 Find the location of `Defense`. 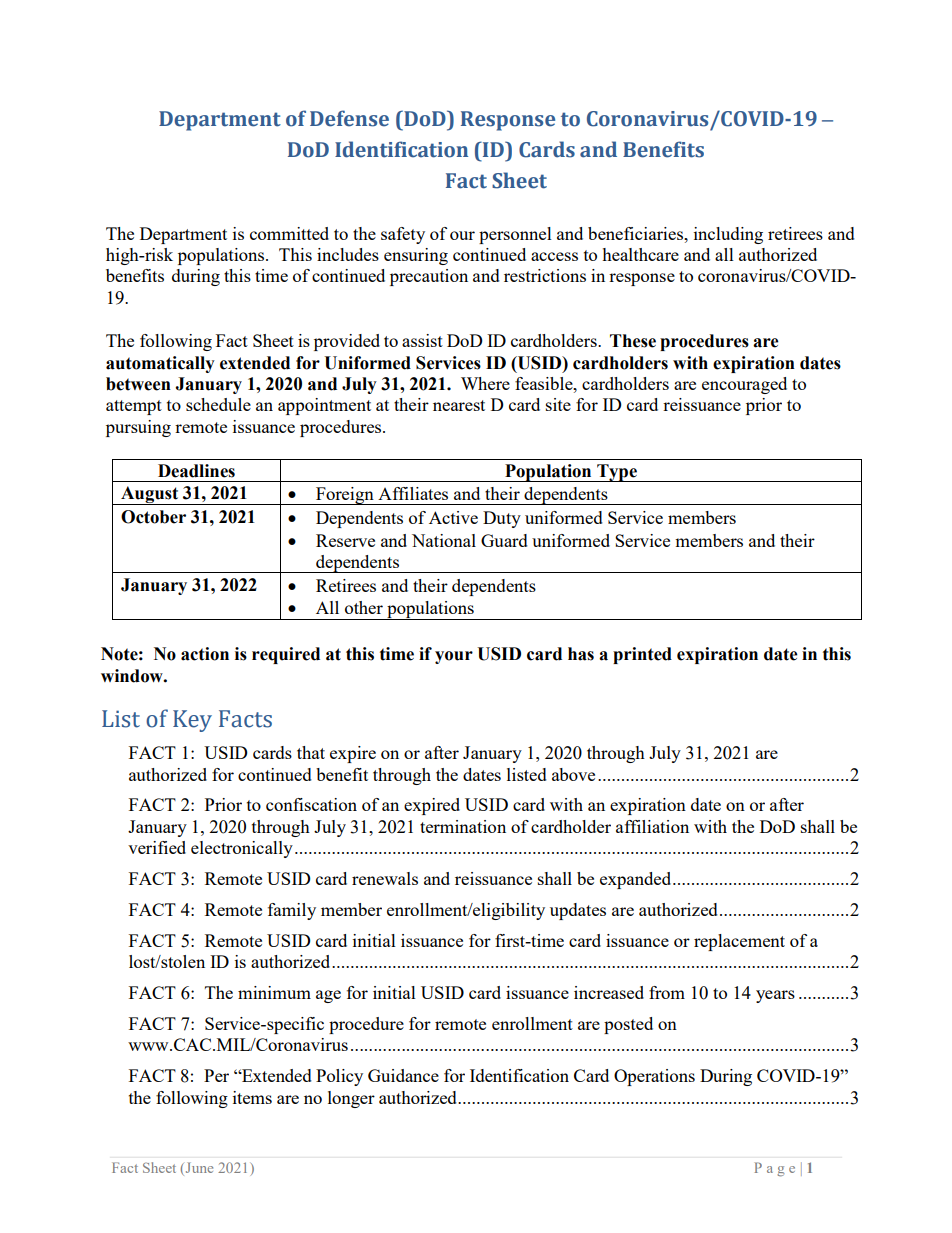

Defense is located at coordinates (349, 118).
